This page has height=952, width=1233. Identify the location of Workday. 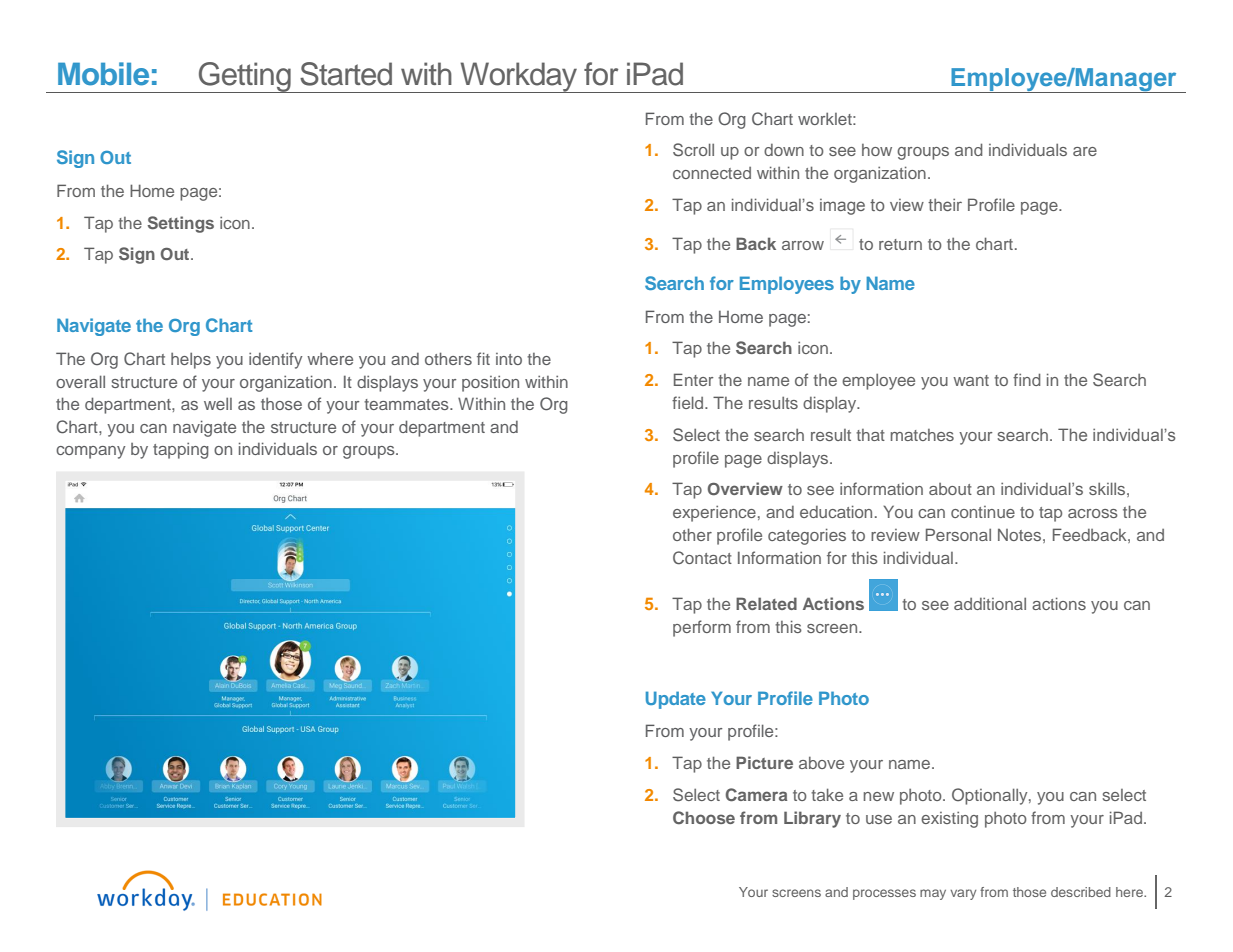
(518, 77).
